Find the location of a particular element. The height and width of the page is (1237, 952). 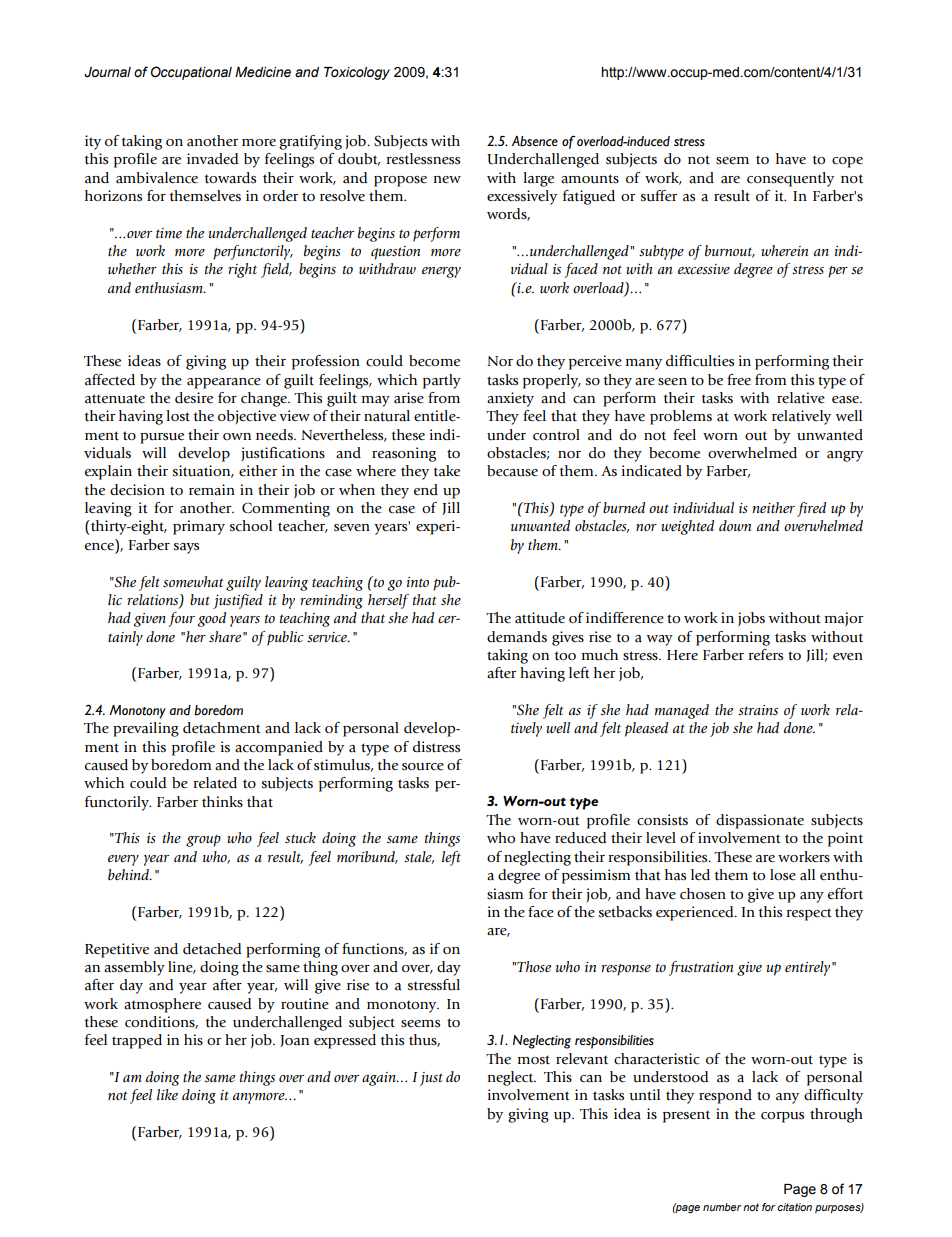

four is located at coordinates (181, 619).
